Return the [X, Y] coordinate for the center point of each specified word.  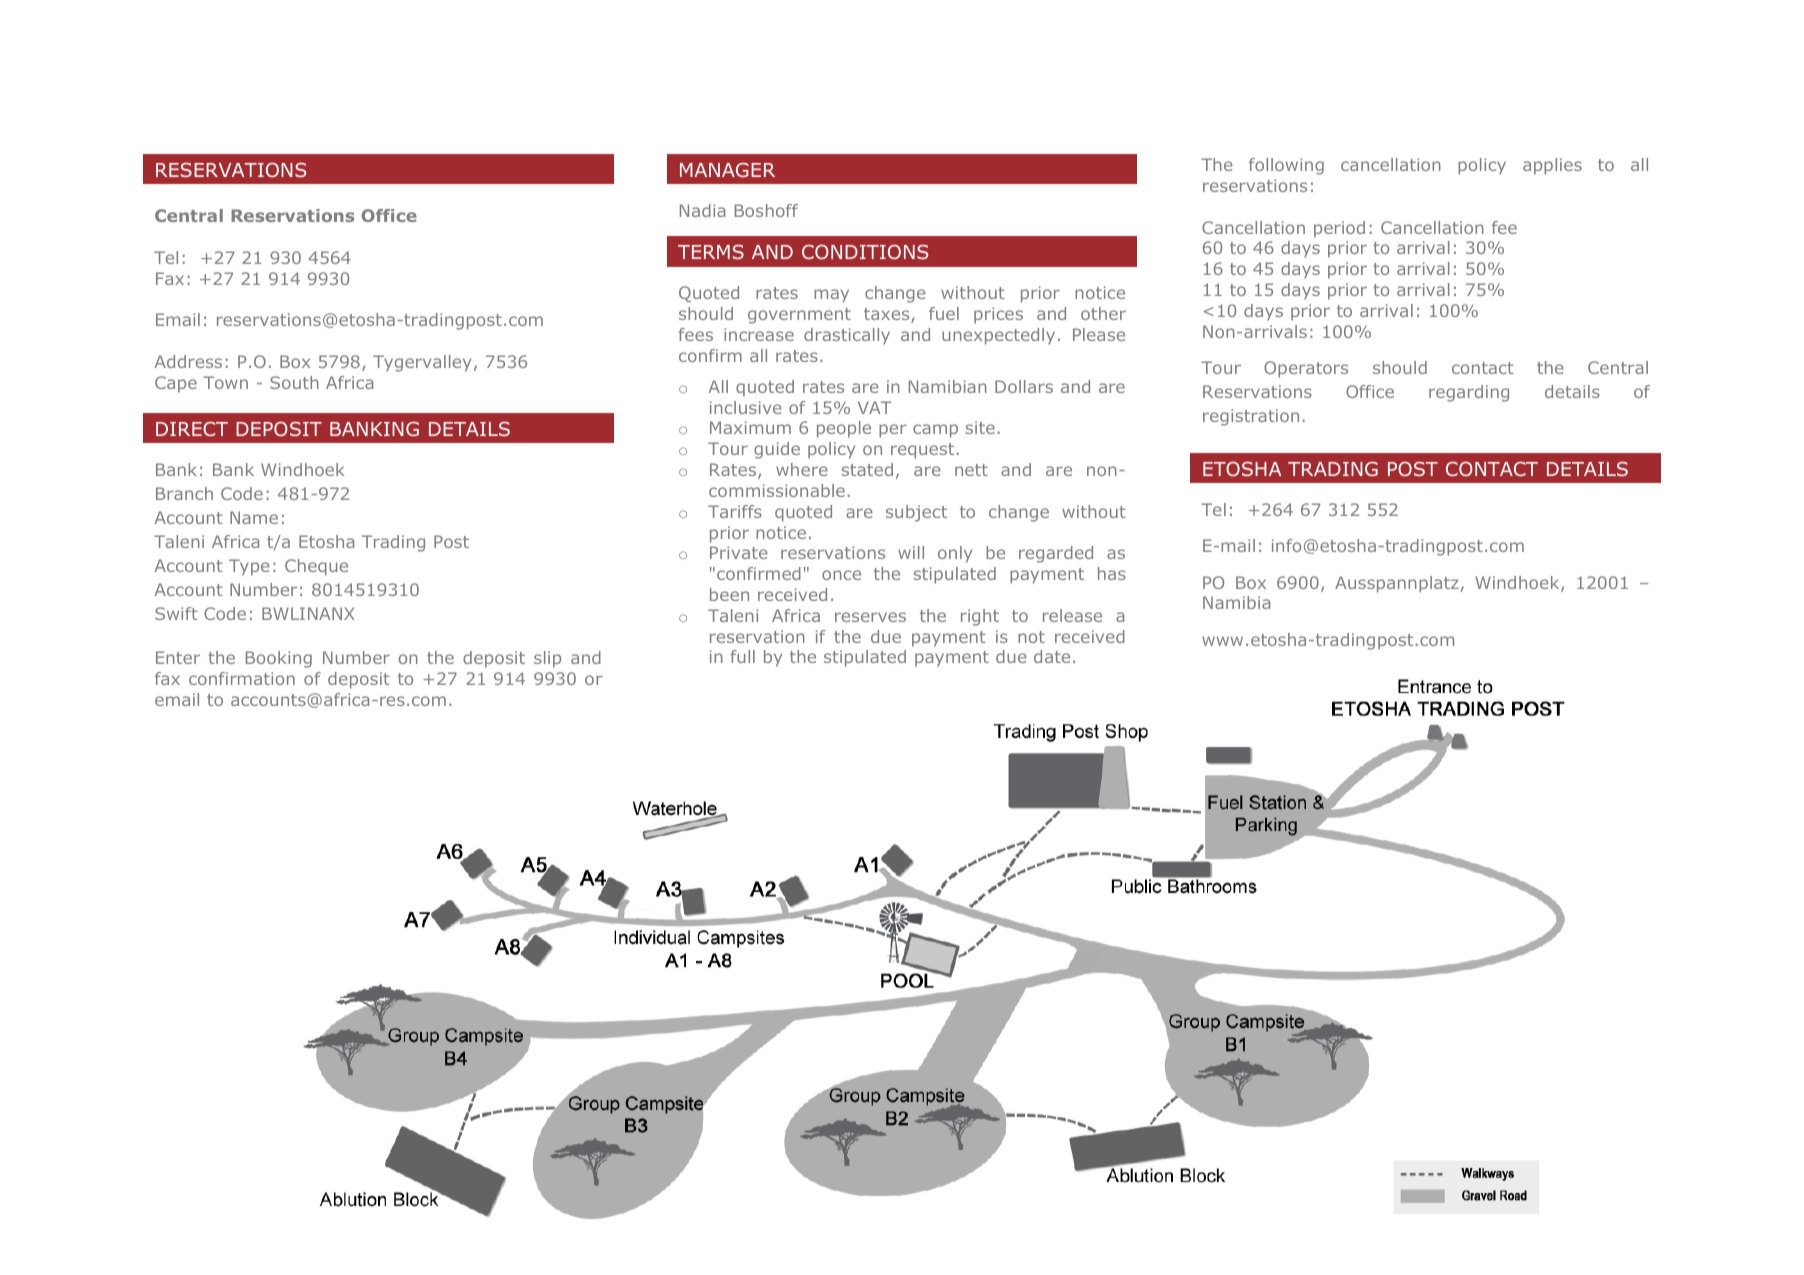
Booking [279, 659]
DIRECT [192, 429]
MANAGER [727, 170]
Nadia [702, 210]
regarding [1469, 393]
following [1286, 166]
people [844, 429]
